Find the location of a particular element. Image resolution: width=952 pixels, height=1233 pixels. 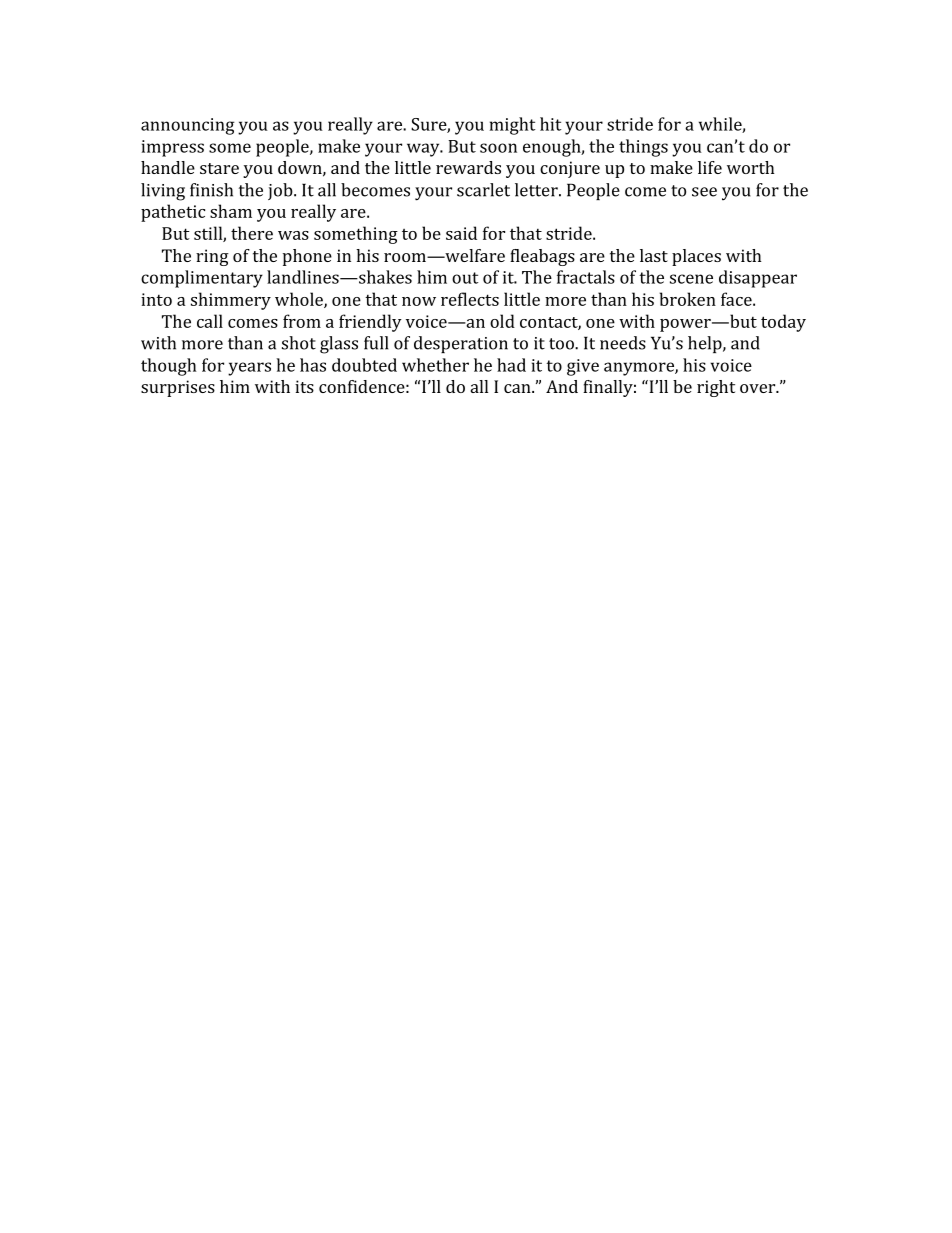

scarlet is located at coordinates (483, 190).
